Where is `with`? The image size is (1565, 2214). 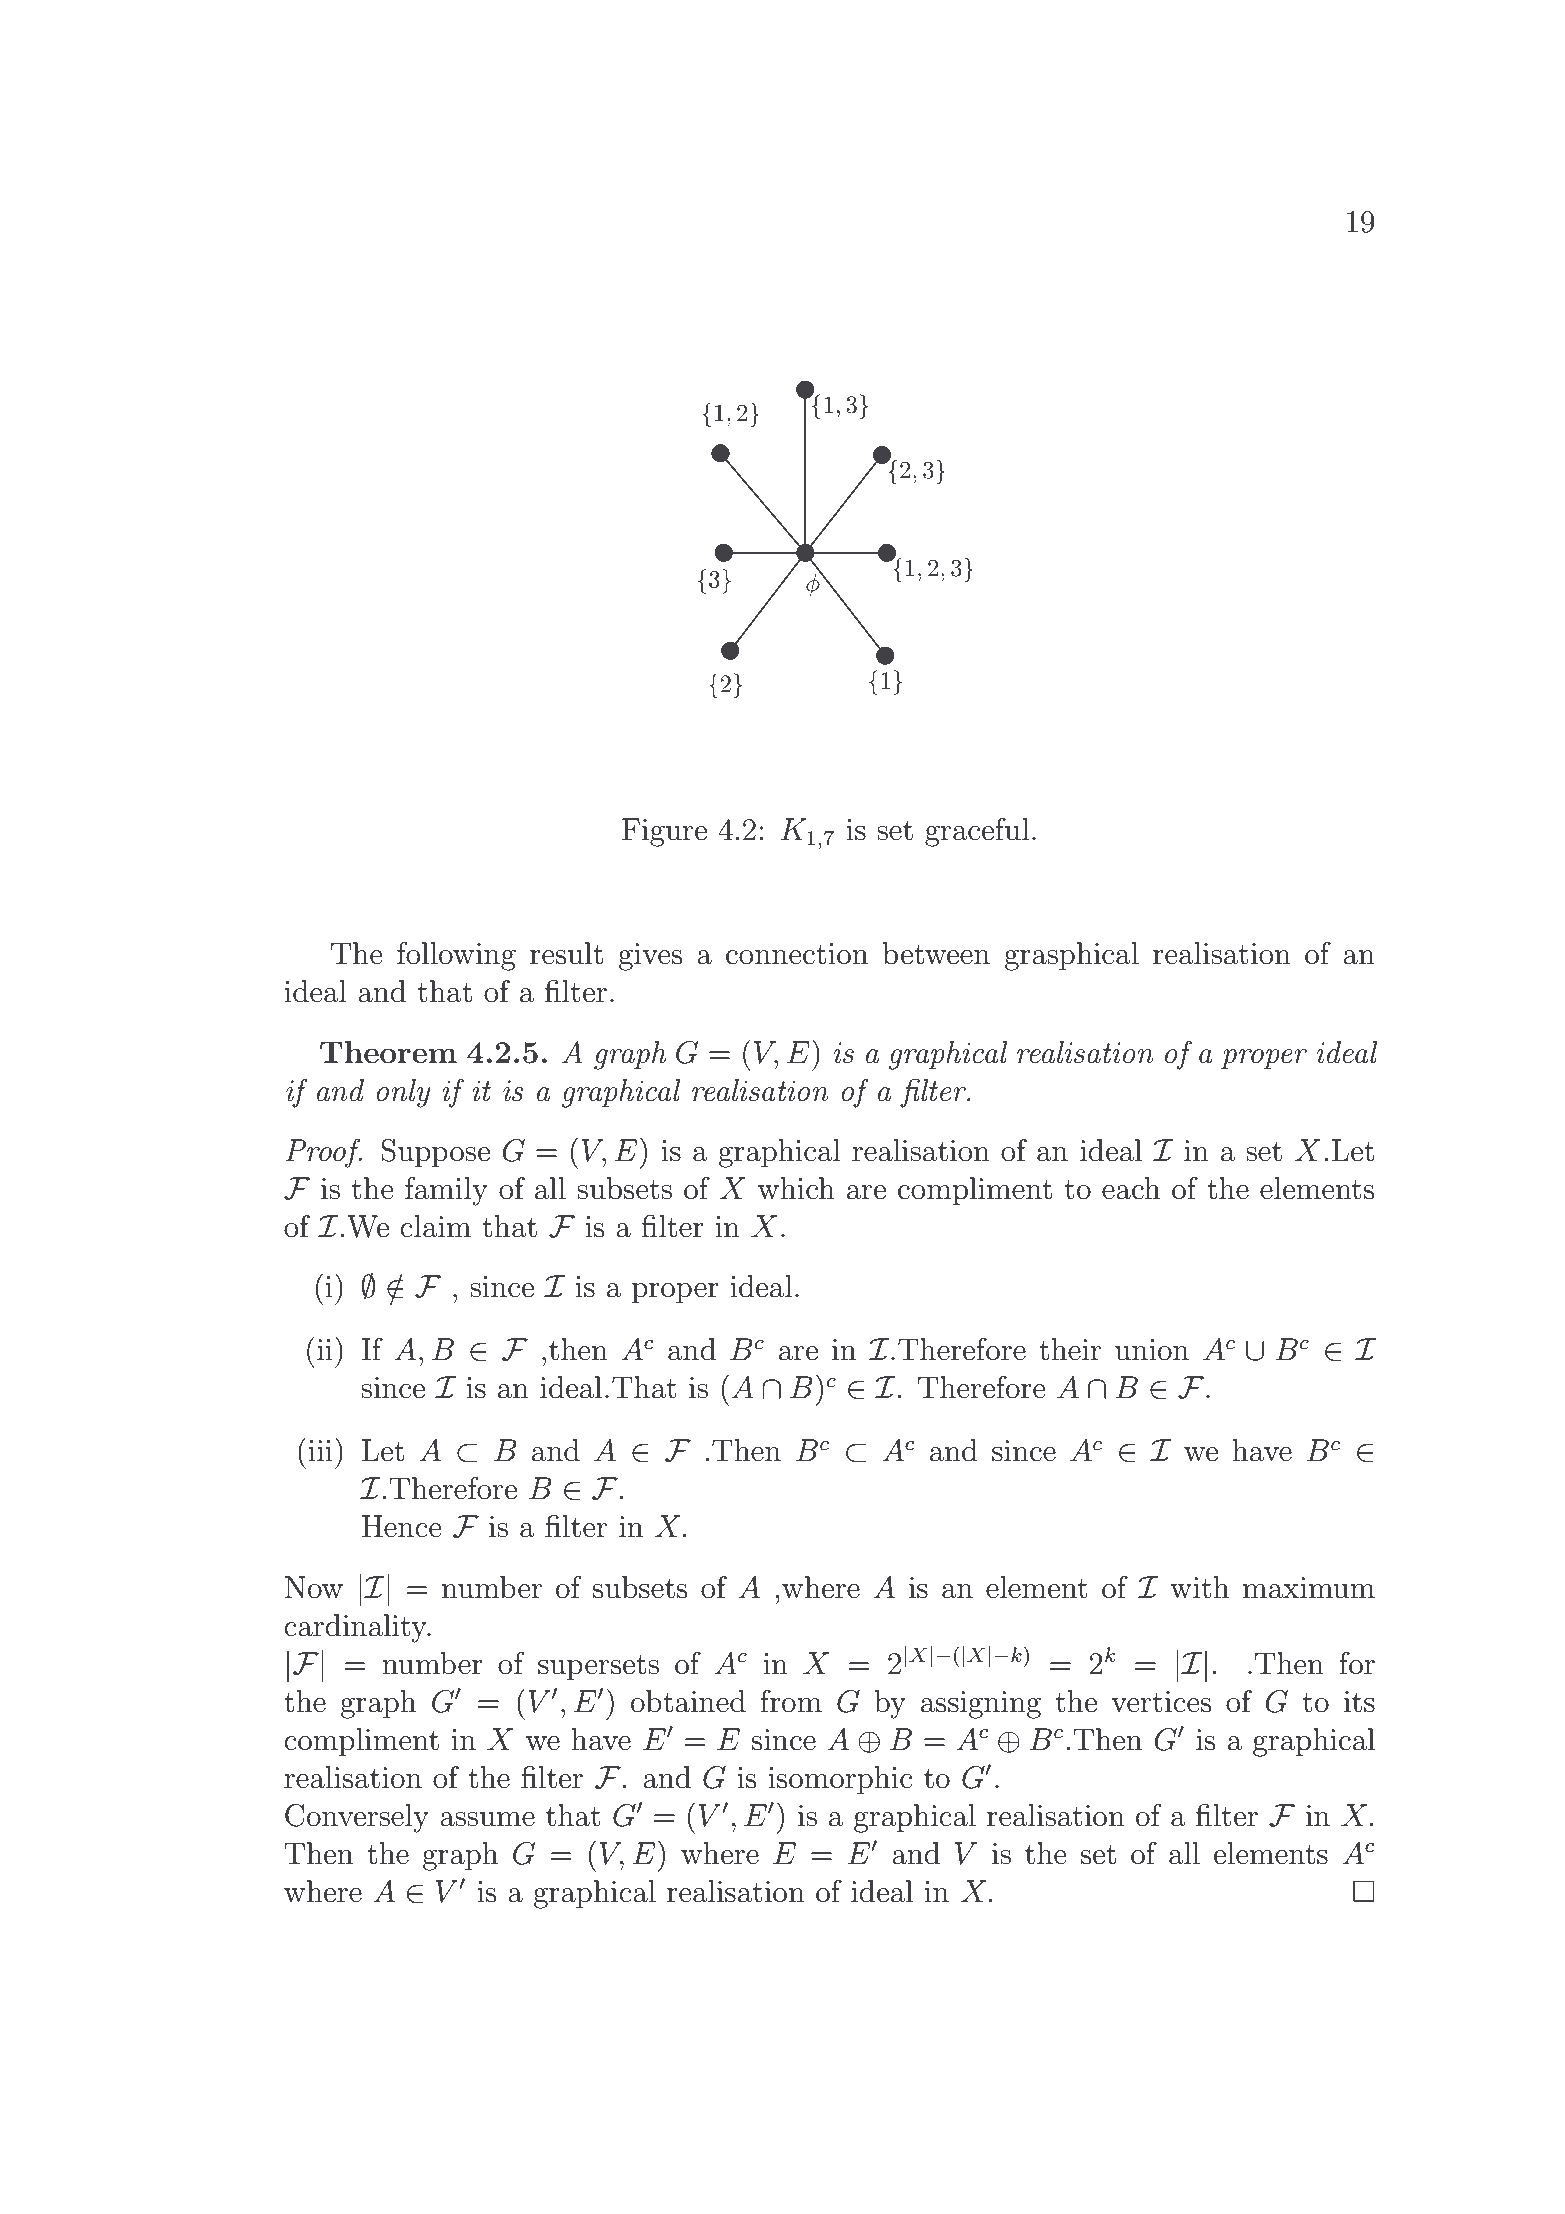 with is located at coordinates (1199, 1587).
